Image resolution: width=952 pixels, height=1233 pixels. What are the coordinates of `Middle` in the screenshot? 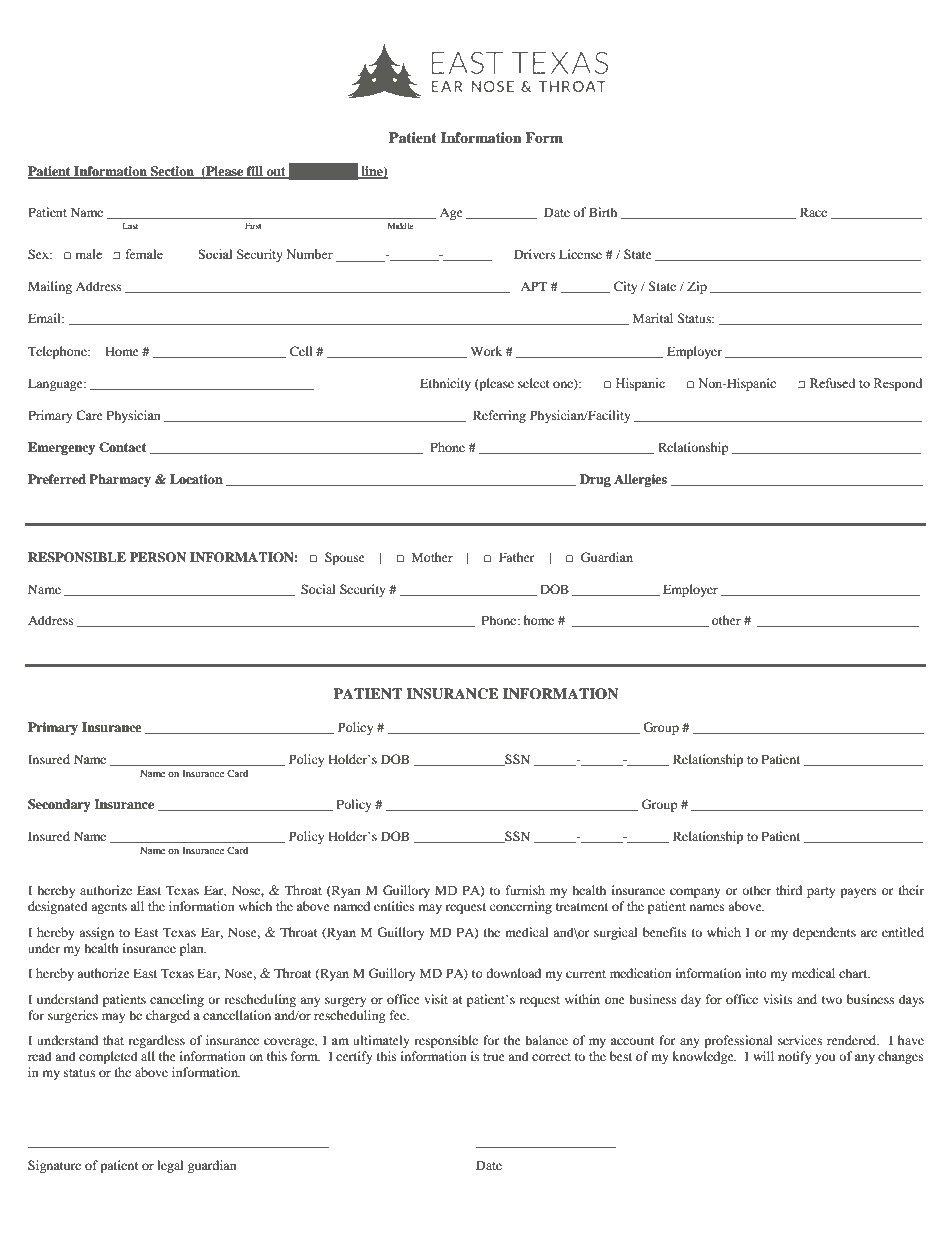 It's located at (400, 225).
